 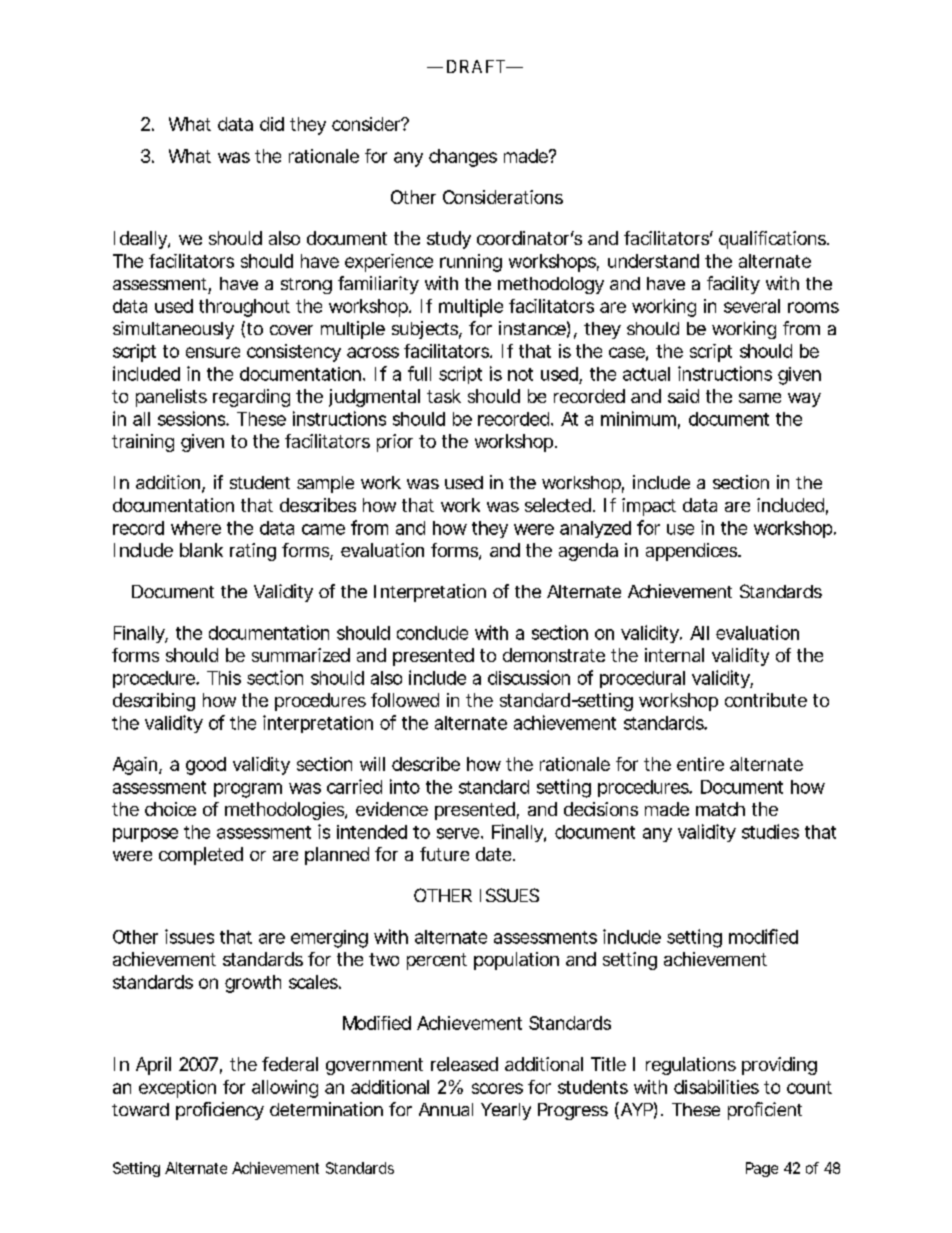 I want to click on did, so click(x=272, y=124).
